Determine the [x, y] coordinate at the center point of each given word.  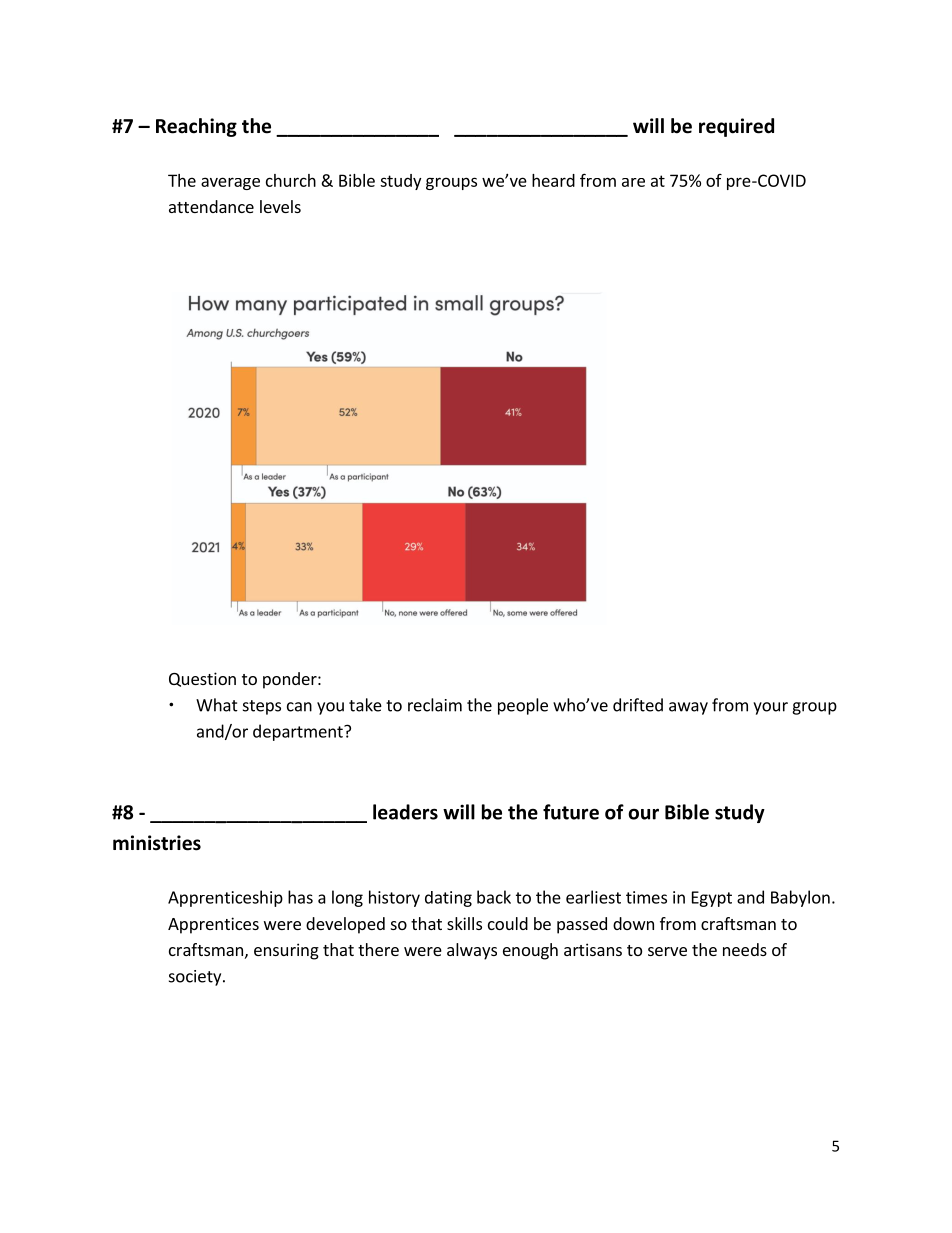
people [523, 706]
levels [280, 206]
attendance [211, 206]
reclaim [435, 705]
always [472, 951]
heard [553, 180]
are [633, 182]
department [299, 732]
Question [202, 679]
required [736, 127]
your [770, 708]
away [688, 708]
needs [745, 949]
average [230, 183]
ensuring [286, 951]
